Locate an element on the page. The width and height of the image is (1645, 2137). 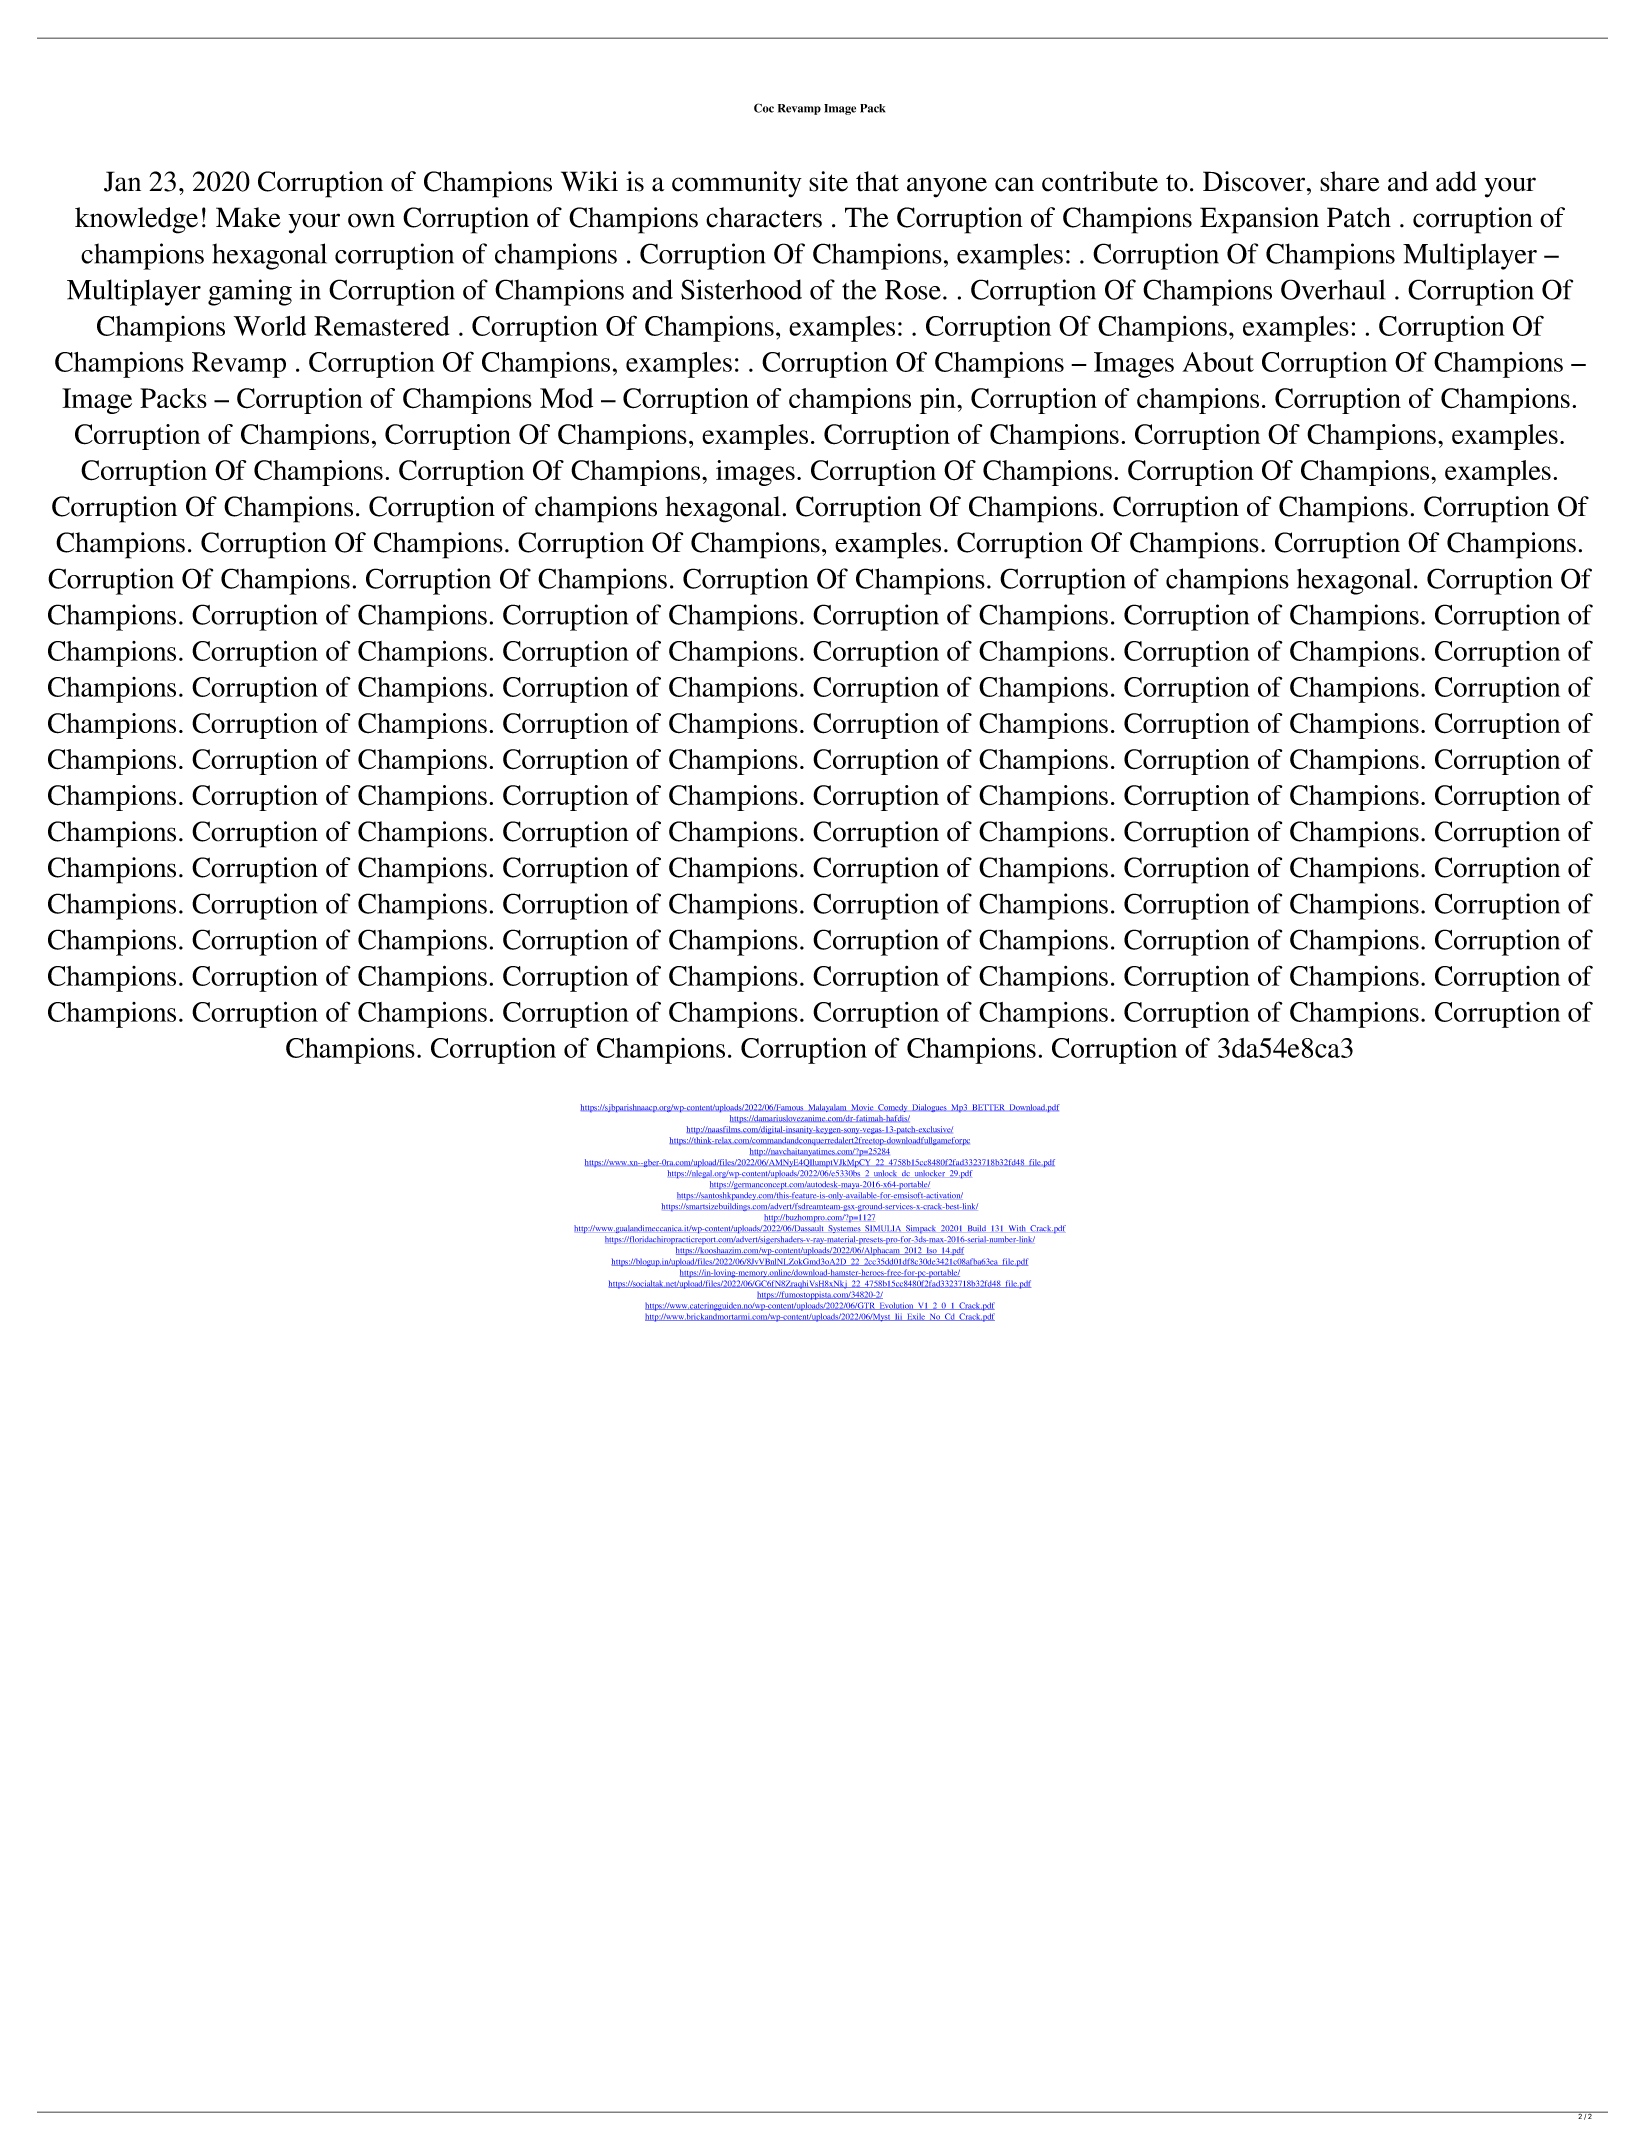
site is located at coordinates (828, 181).
